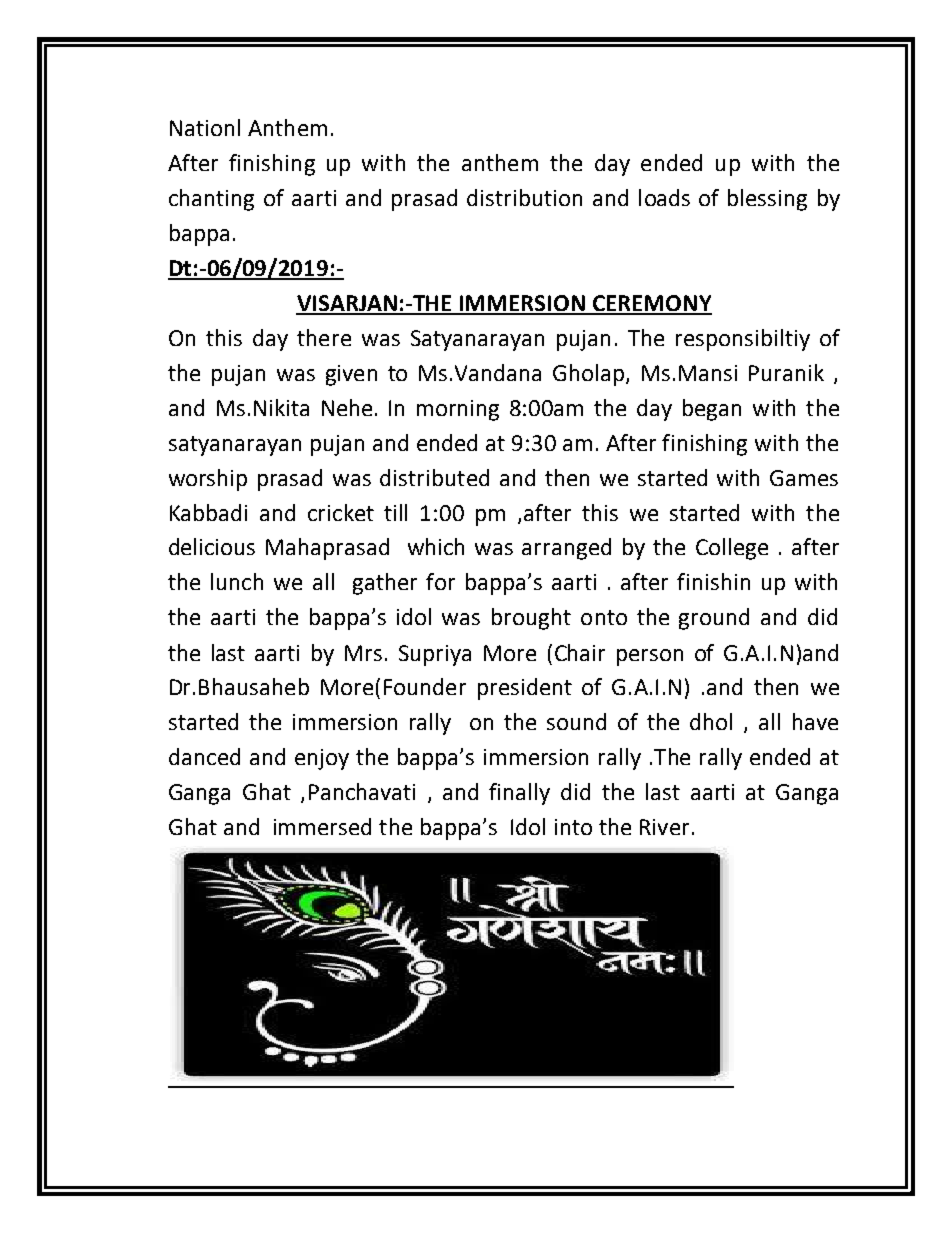 This image has height=1233, width=952. What do you see at coordinates (732, 549) in the image?
I see `College` at bounding box center [732, 549].
